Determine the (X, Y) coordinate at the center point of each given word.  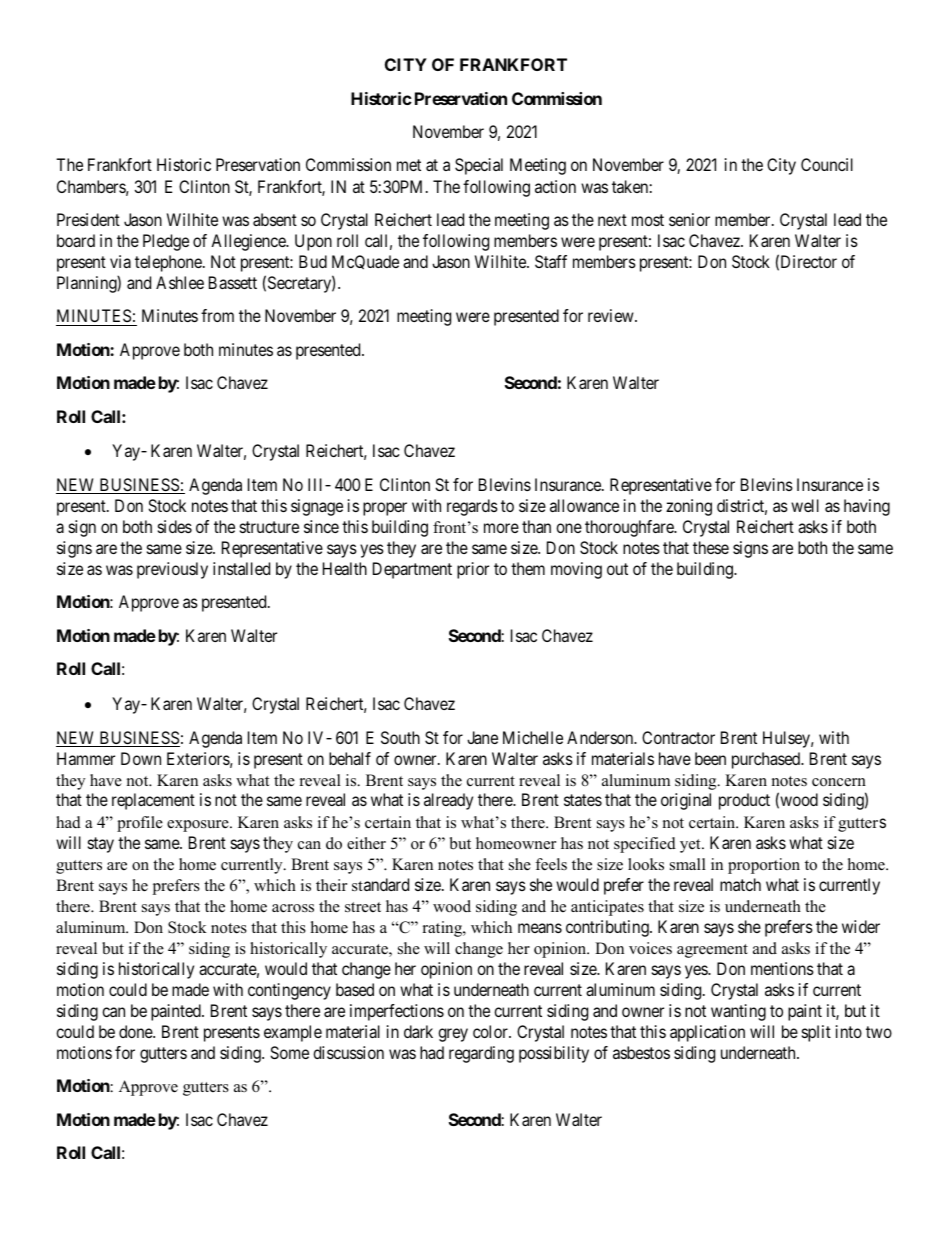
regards (472, 507)
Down (141, 758)
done (136, 1031)
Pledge (166, 242)
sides (175, 526)
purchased (767, 760)
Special (479, 166)
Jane (482, 737)
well (805, 505)
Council (827, 164)
